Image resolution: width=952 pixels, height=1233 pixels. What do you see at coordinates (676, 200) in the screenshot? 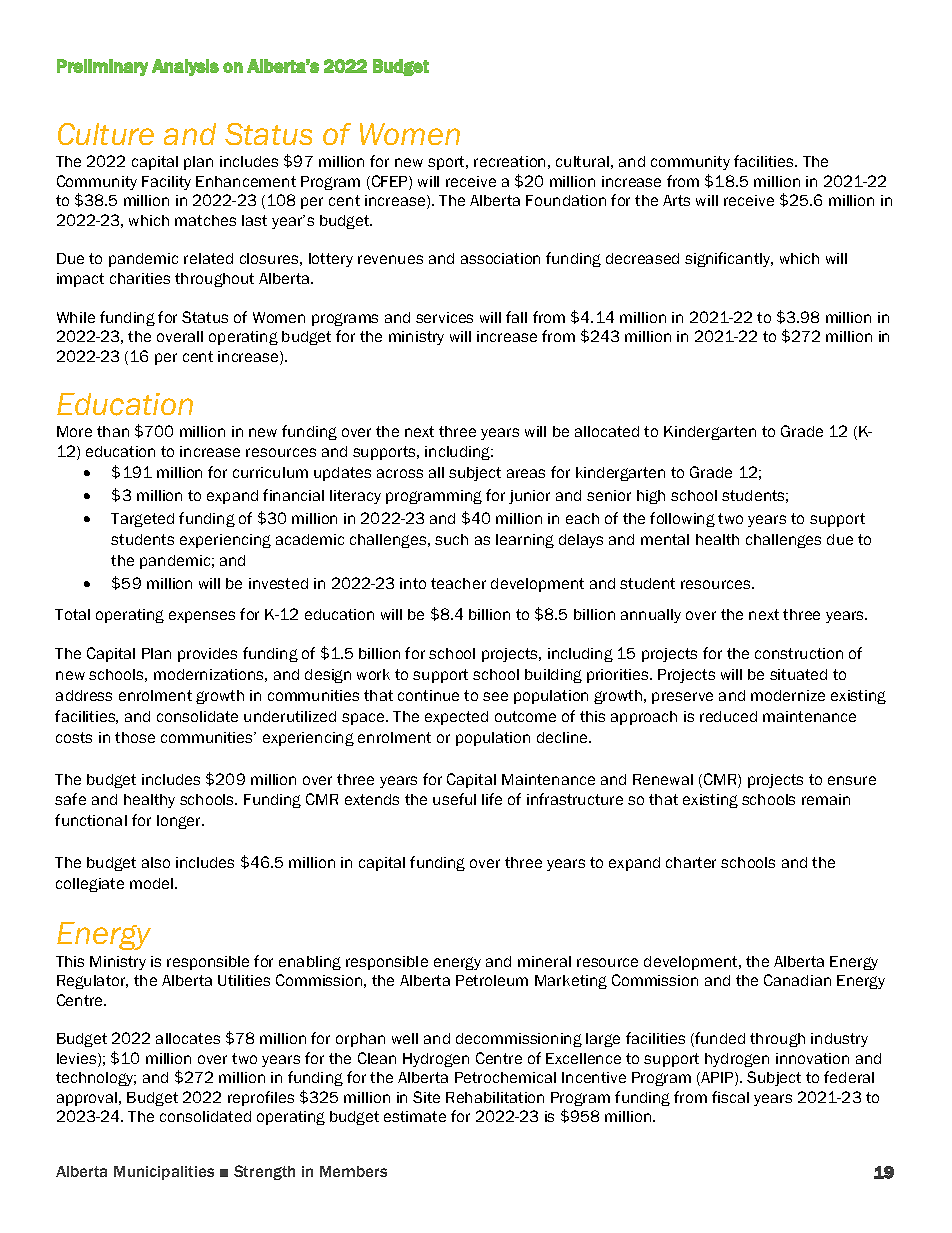
I see `Arts` at bounding box center [676, 200].
